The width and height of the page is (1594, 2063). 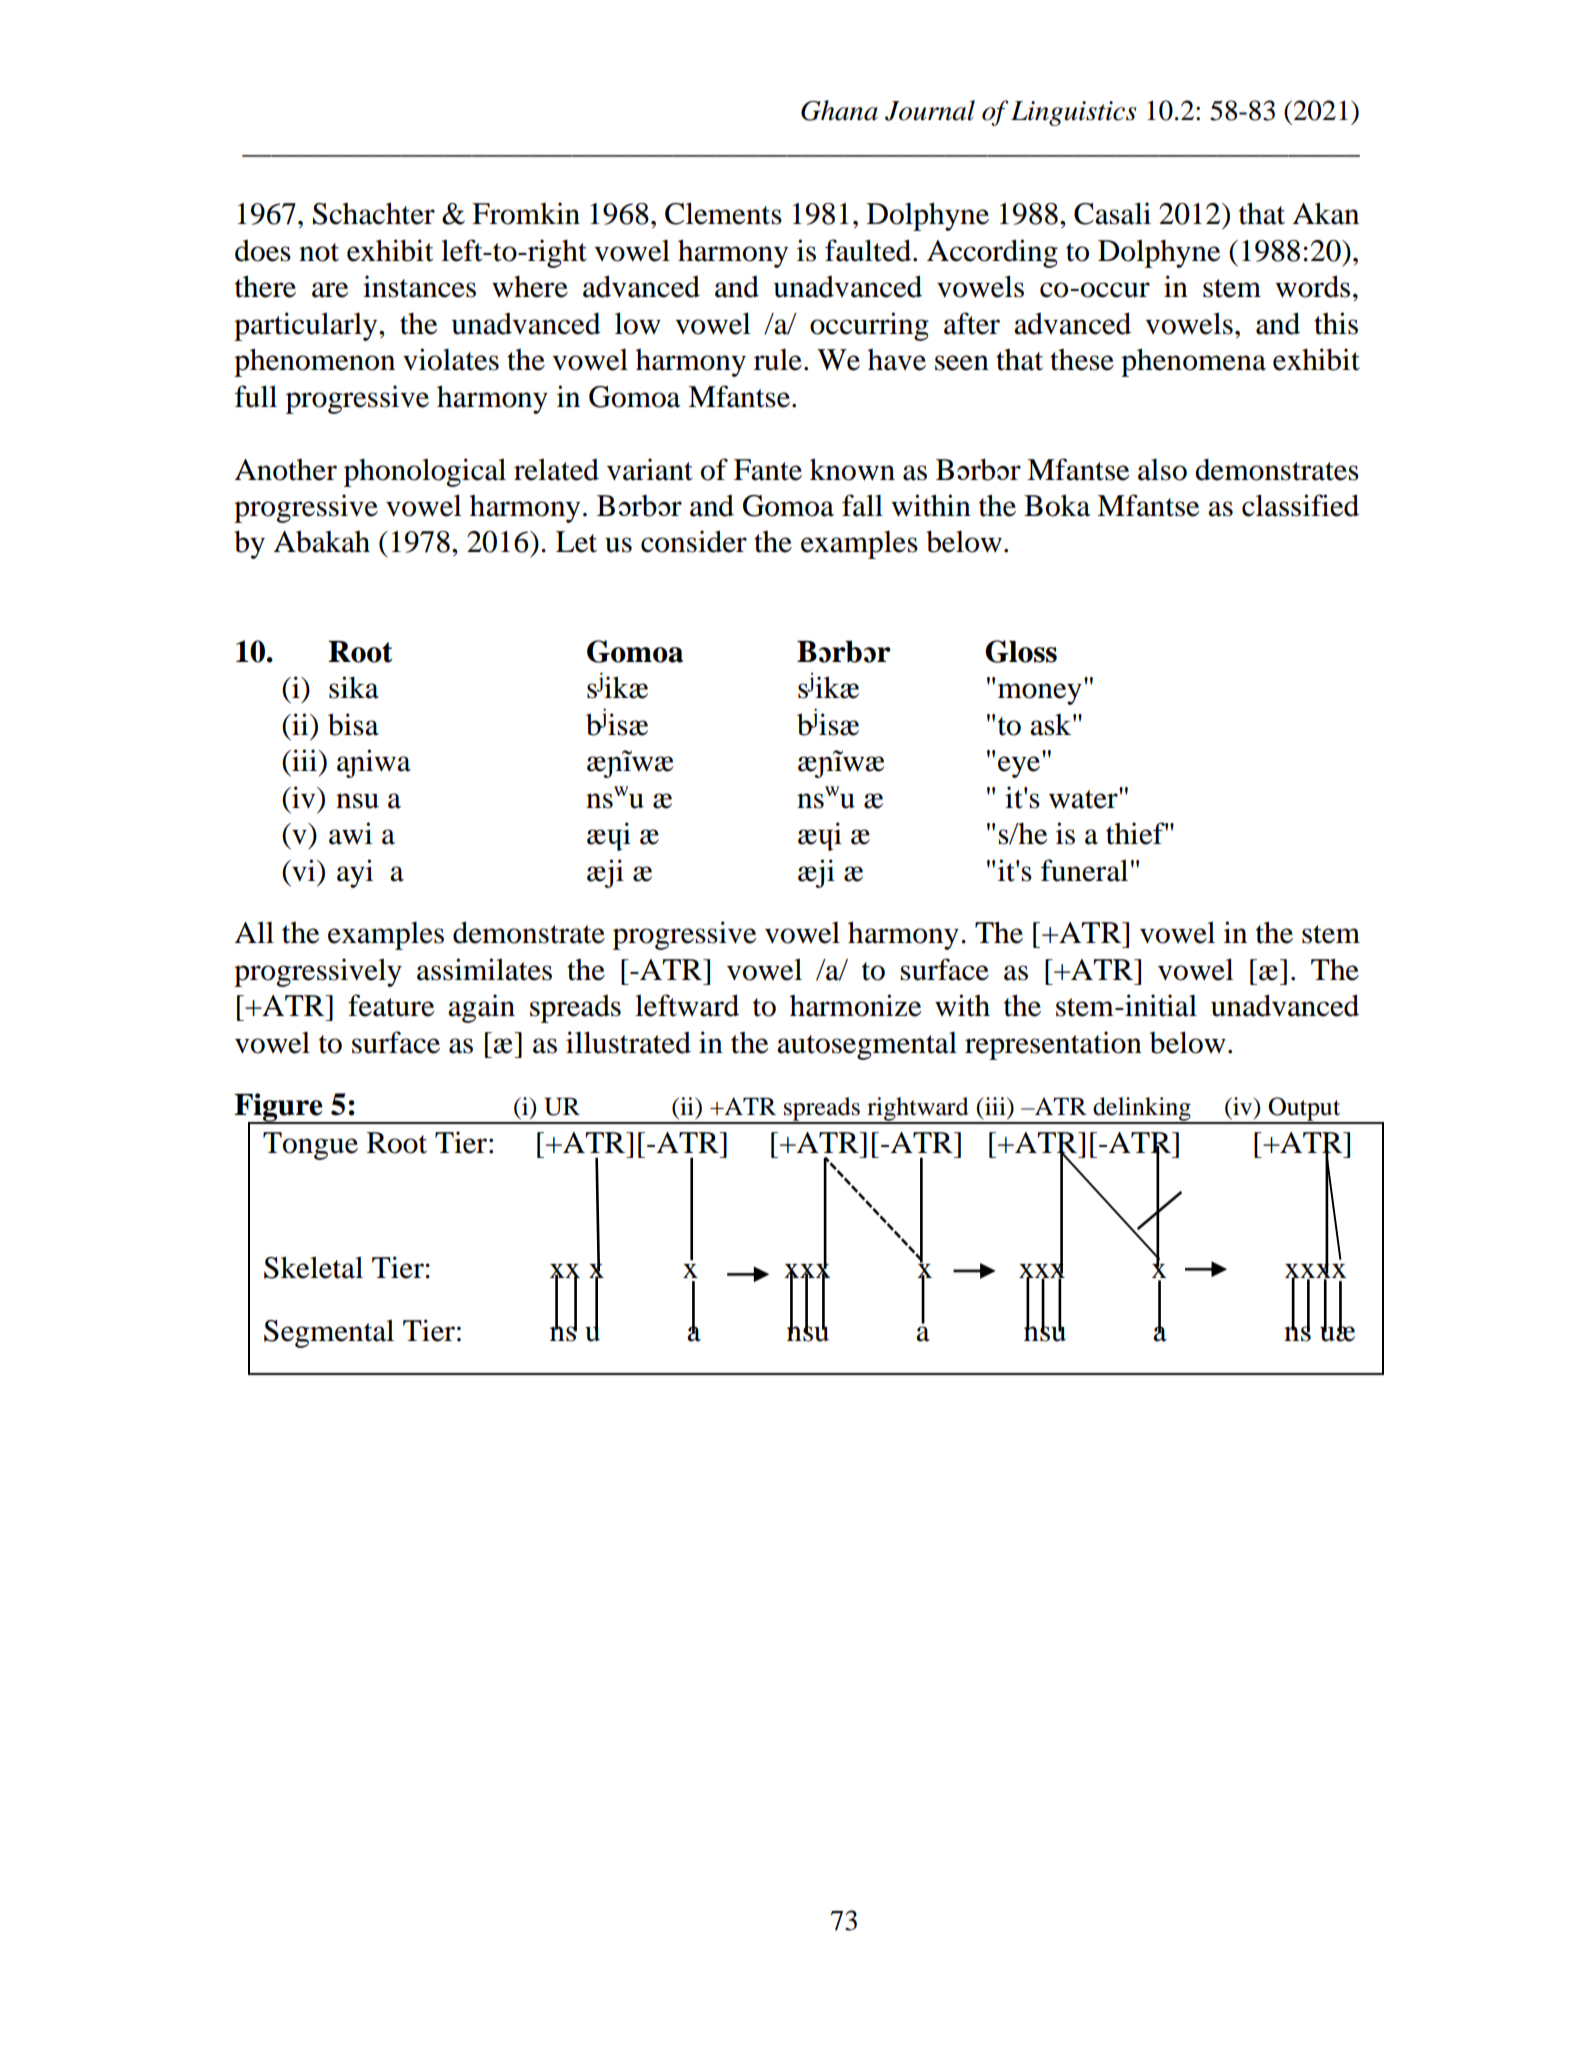 I want to click on illustrated, so click(x=628, y=1042).
